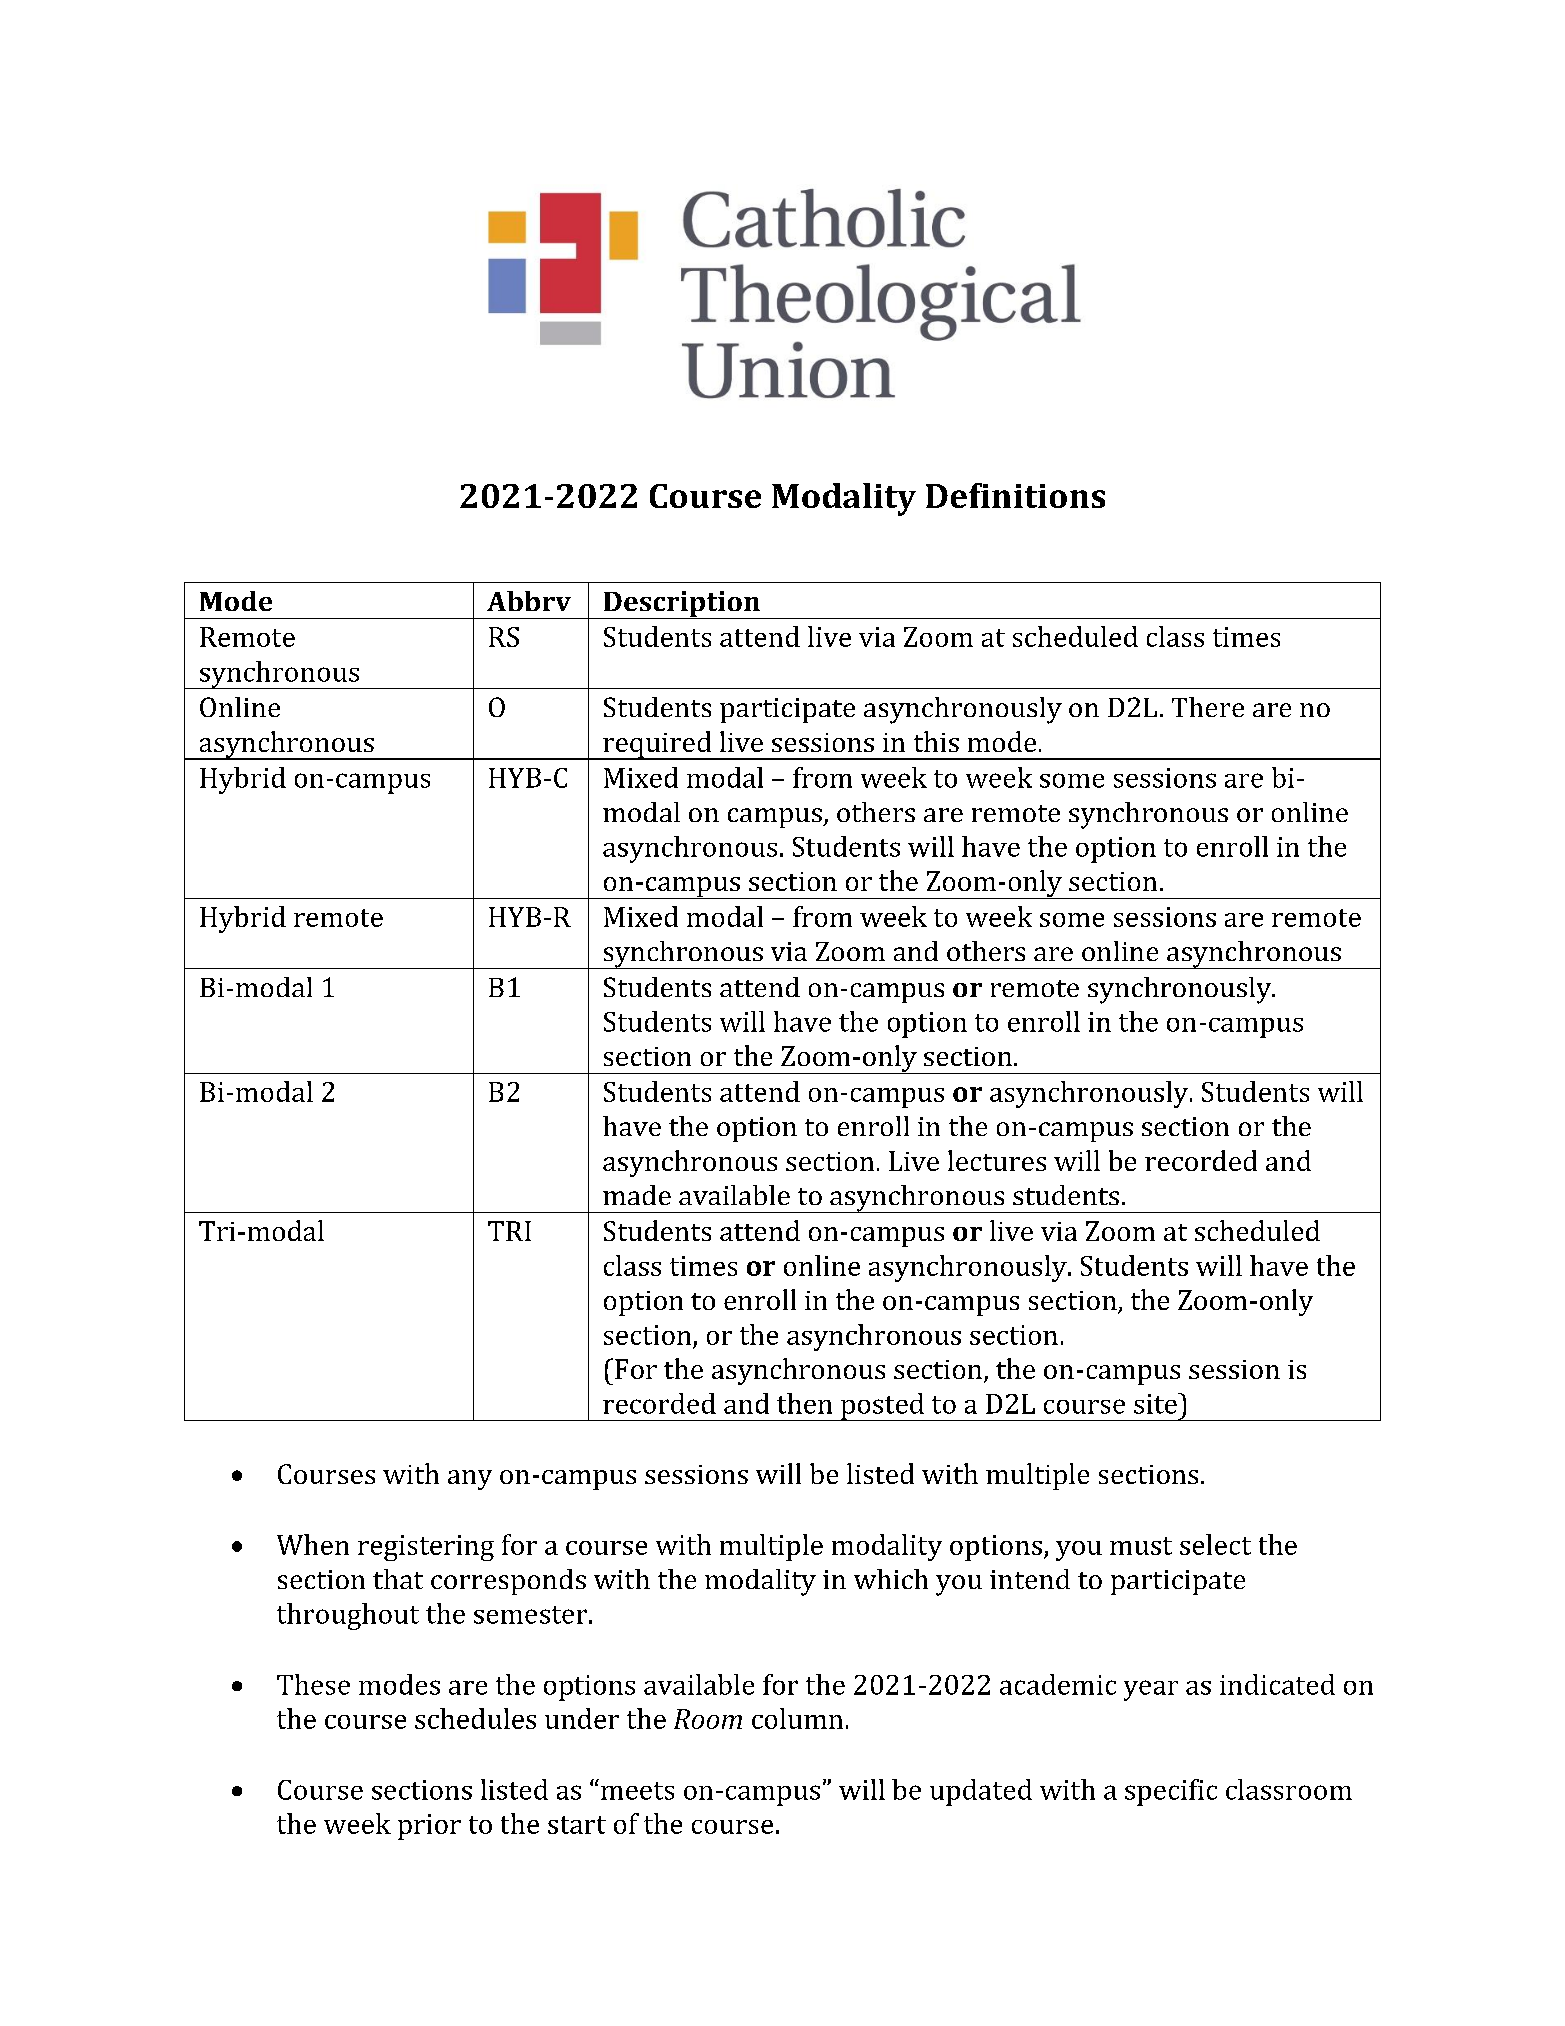 The width and height of the screenshot is (1565, 2026). What do you see at coordinates (997, 1160) in the screenshot?
I see `lectures` at bounding box center [997, 1160].
